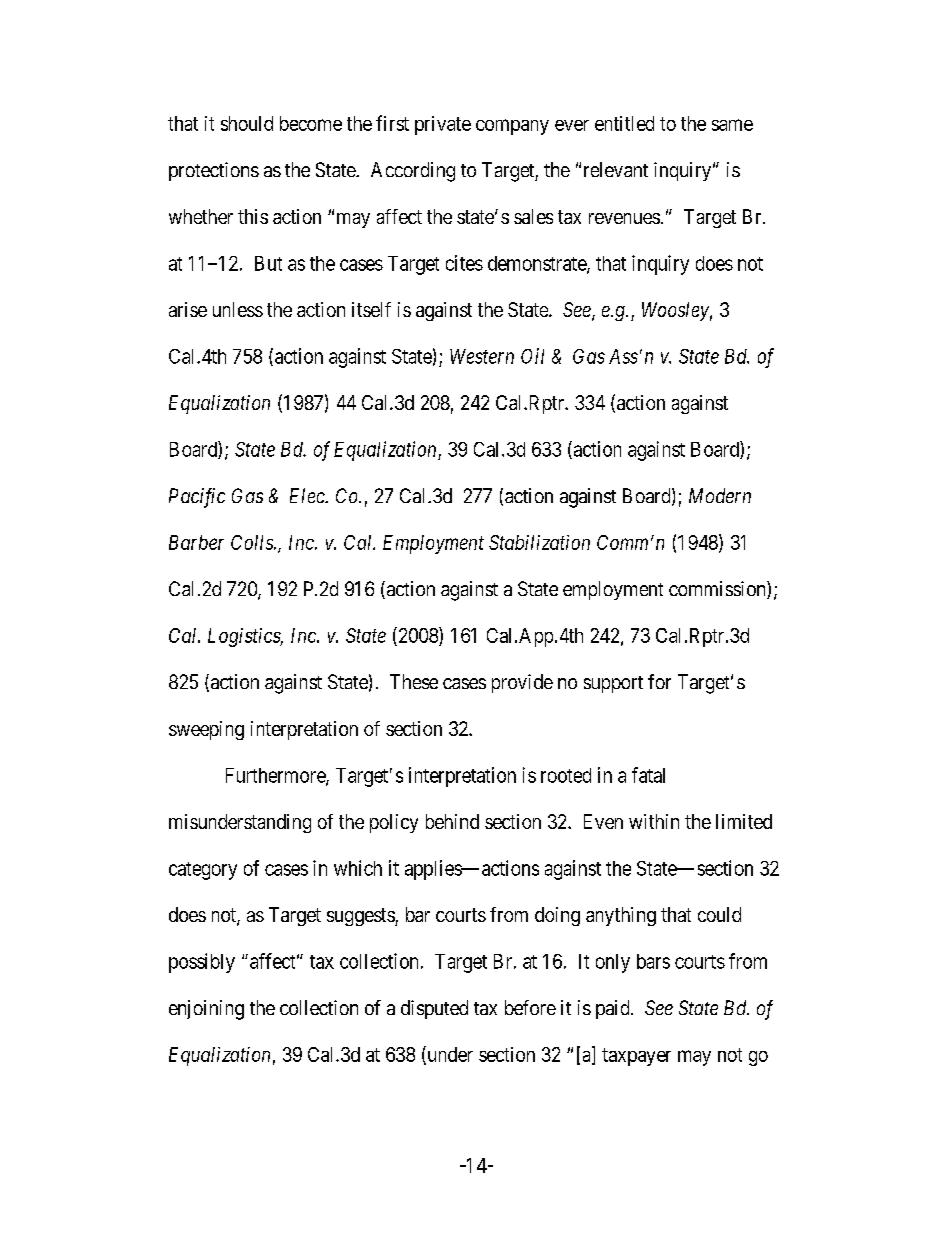  Describe the element at coordinates (434, 1009) in the image. I see `disputed` at that location.
